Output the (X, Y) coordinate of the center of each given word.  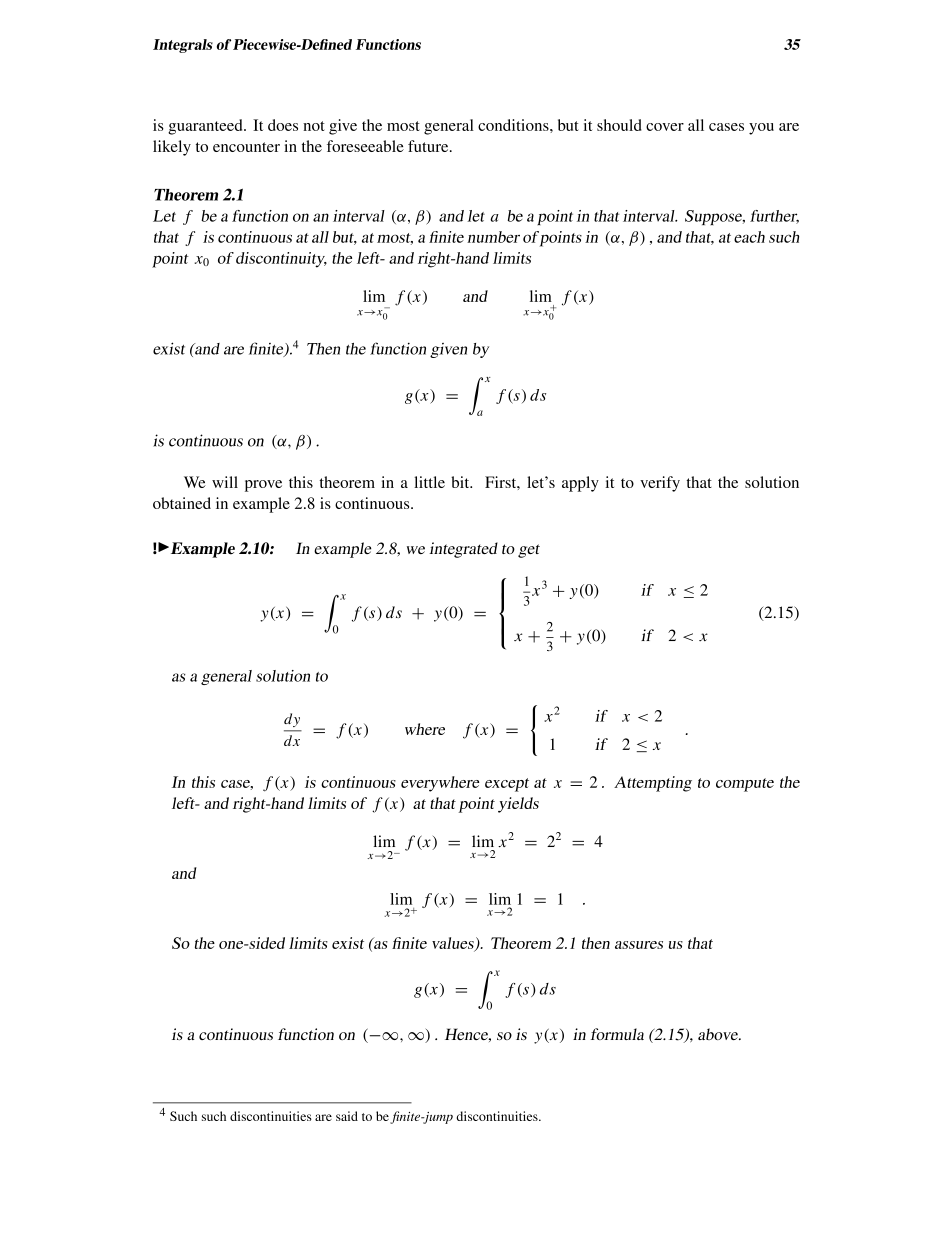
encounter (246, 147)
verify (660, 484)
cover (665, 127)
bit (461, 482)
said (347, 1116)
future (429, 146)
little (429, 482)
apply (580, 484)
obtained (182, 503)
